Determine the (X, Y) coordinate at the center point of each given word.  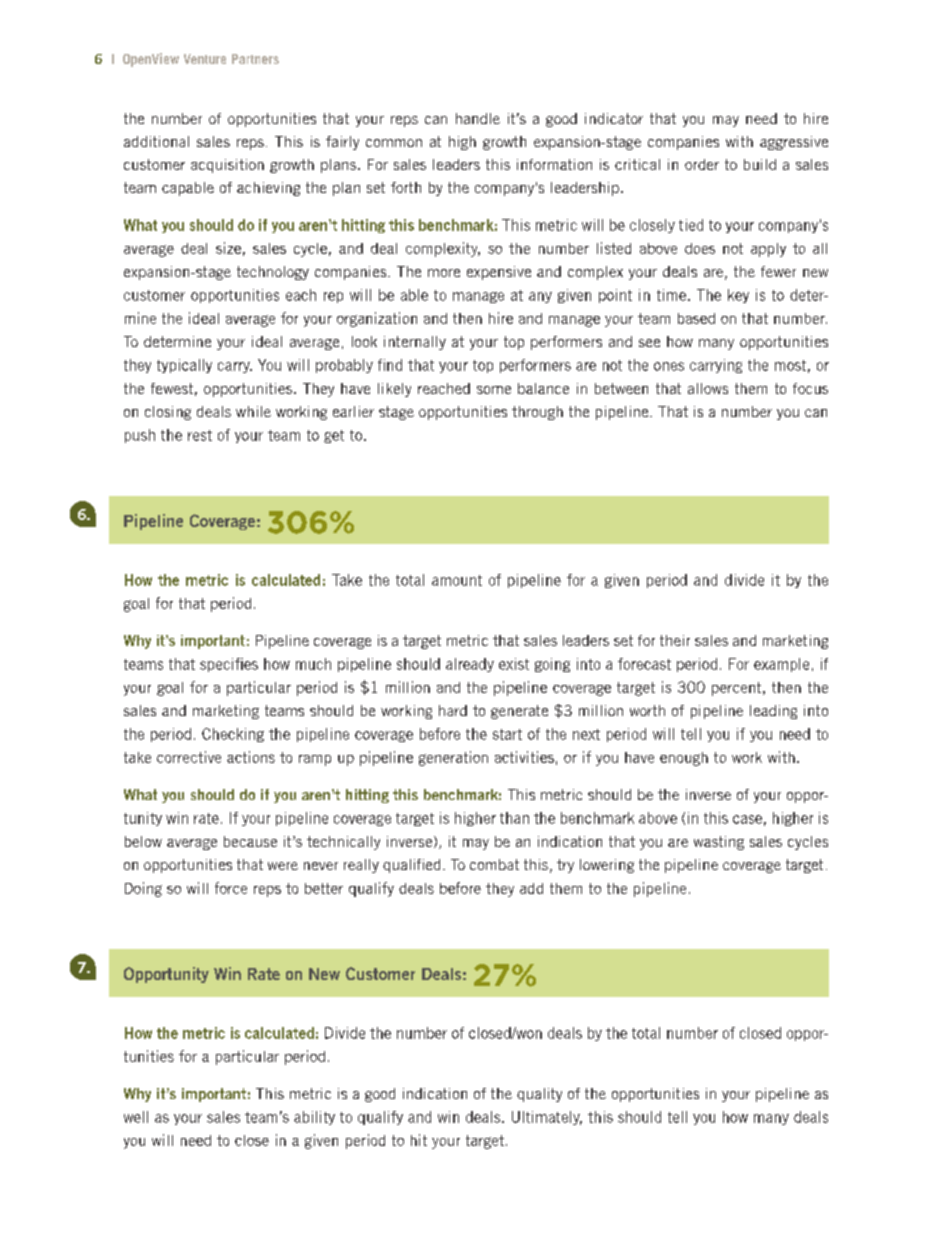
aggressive (794, 143)
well (136, 1117)
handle (478, 118)
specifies (229, 665)
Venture (205, 59)
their (675, 640)
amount (457, 580)
